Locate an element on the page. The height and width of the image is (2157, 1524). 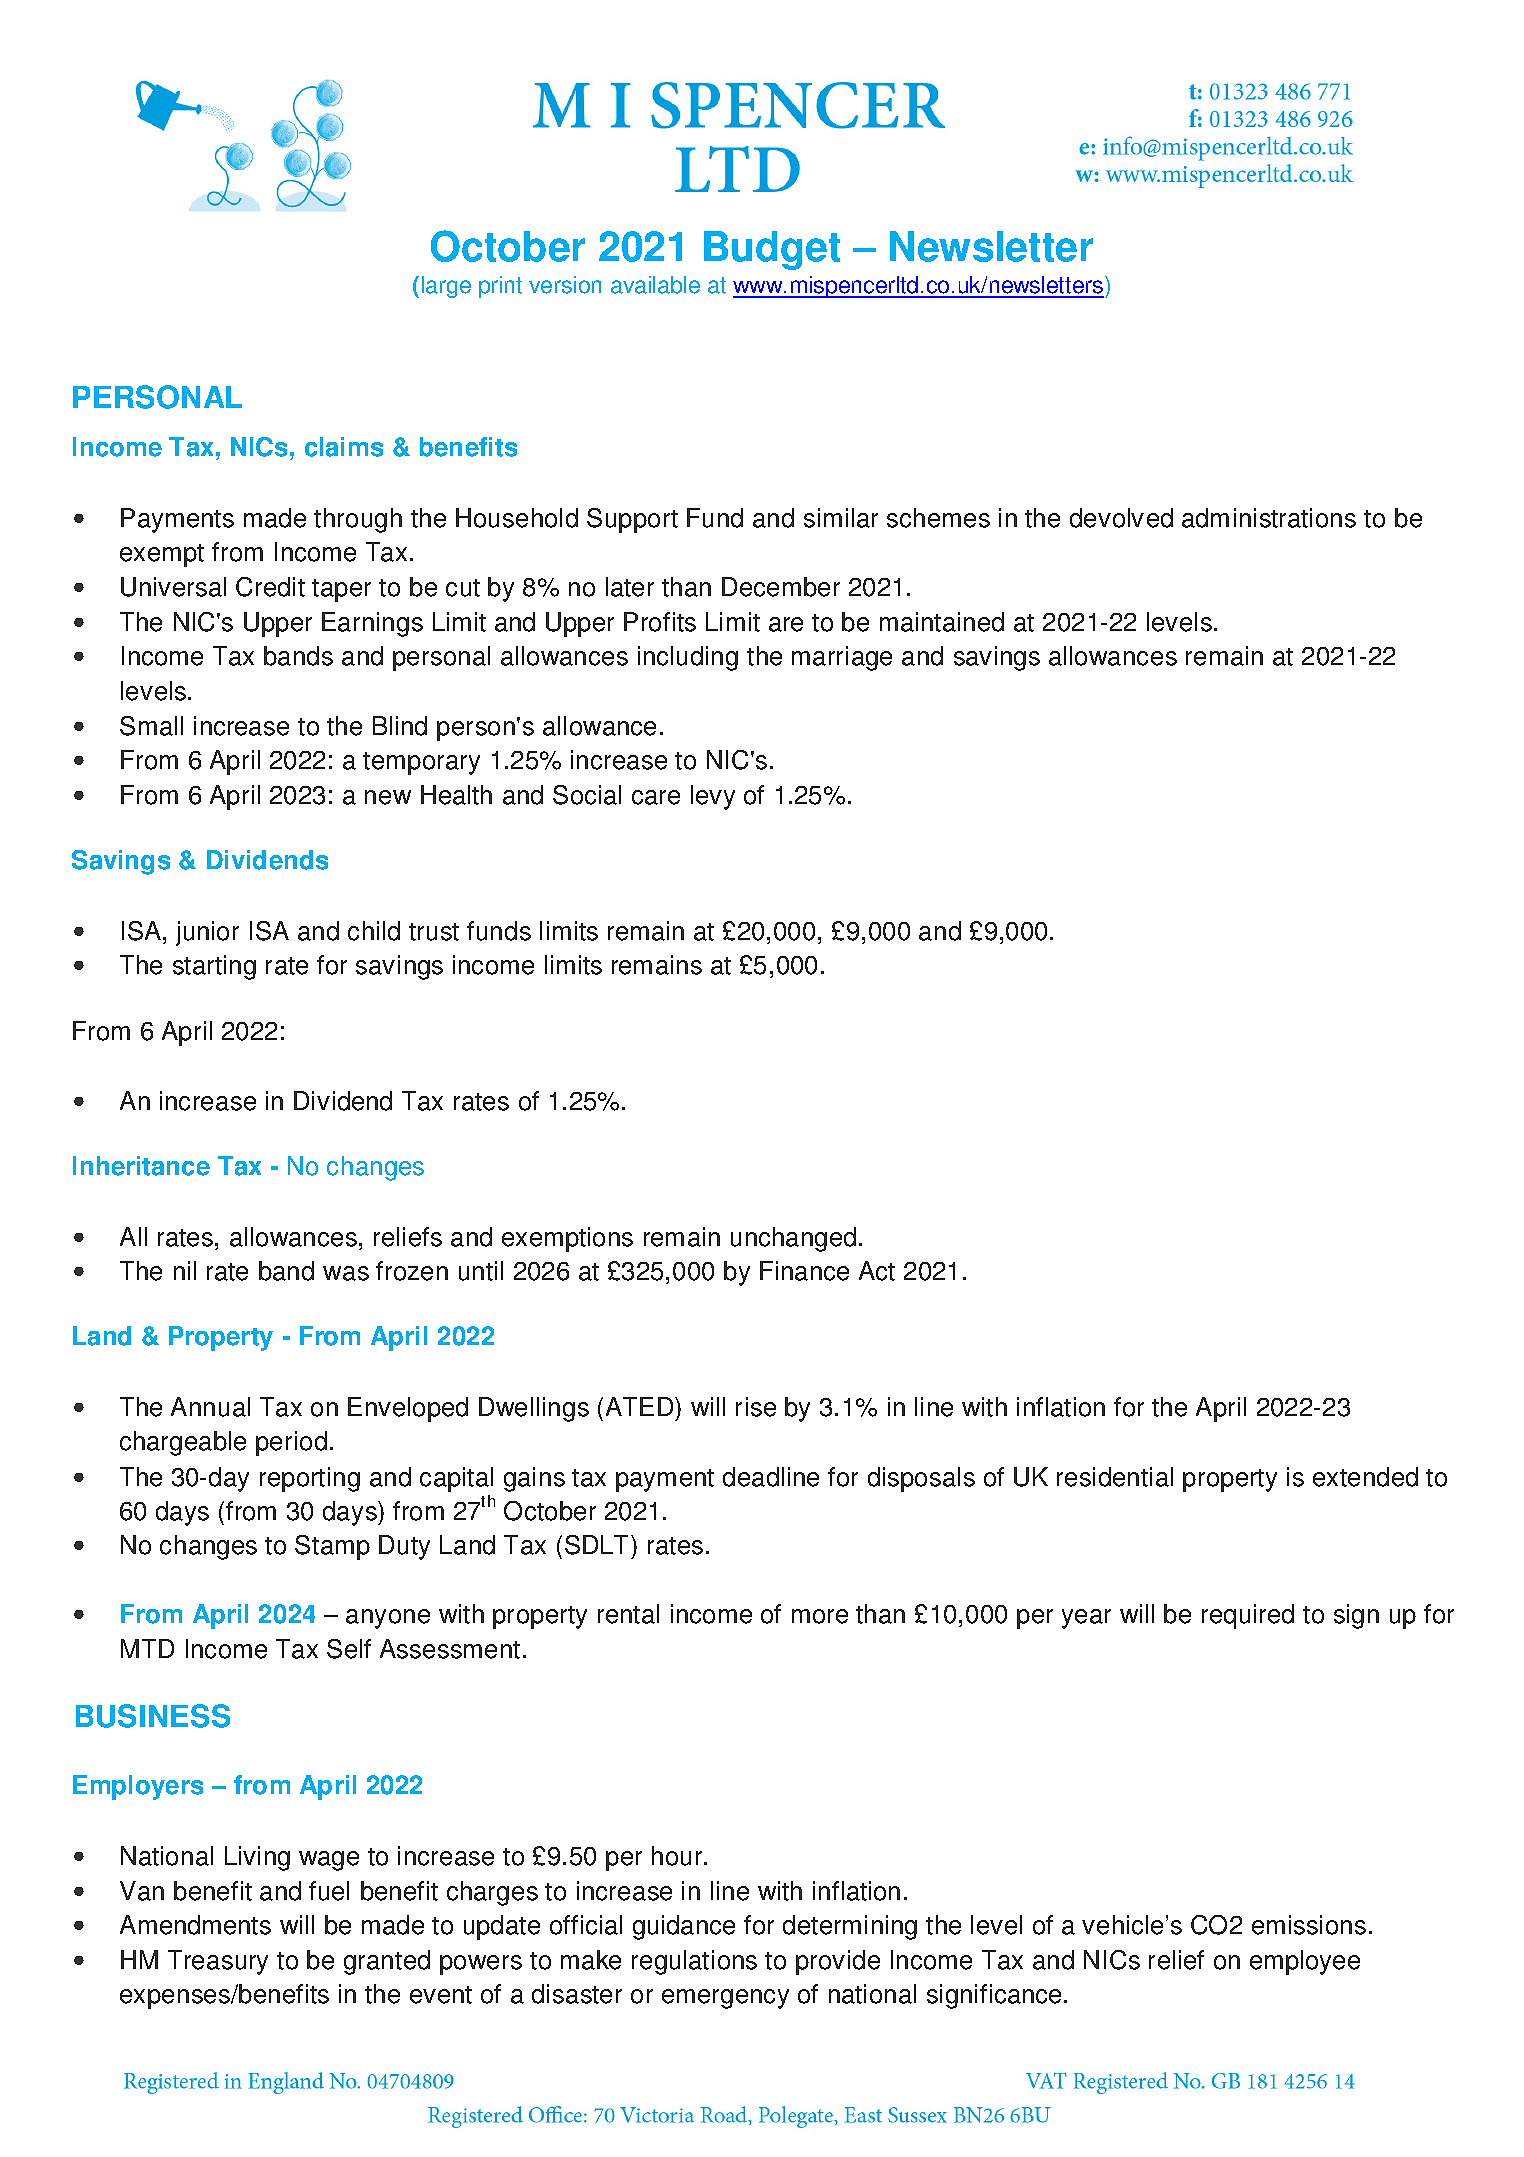
maintained is located at coordinates (942, 622).
